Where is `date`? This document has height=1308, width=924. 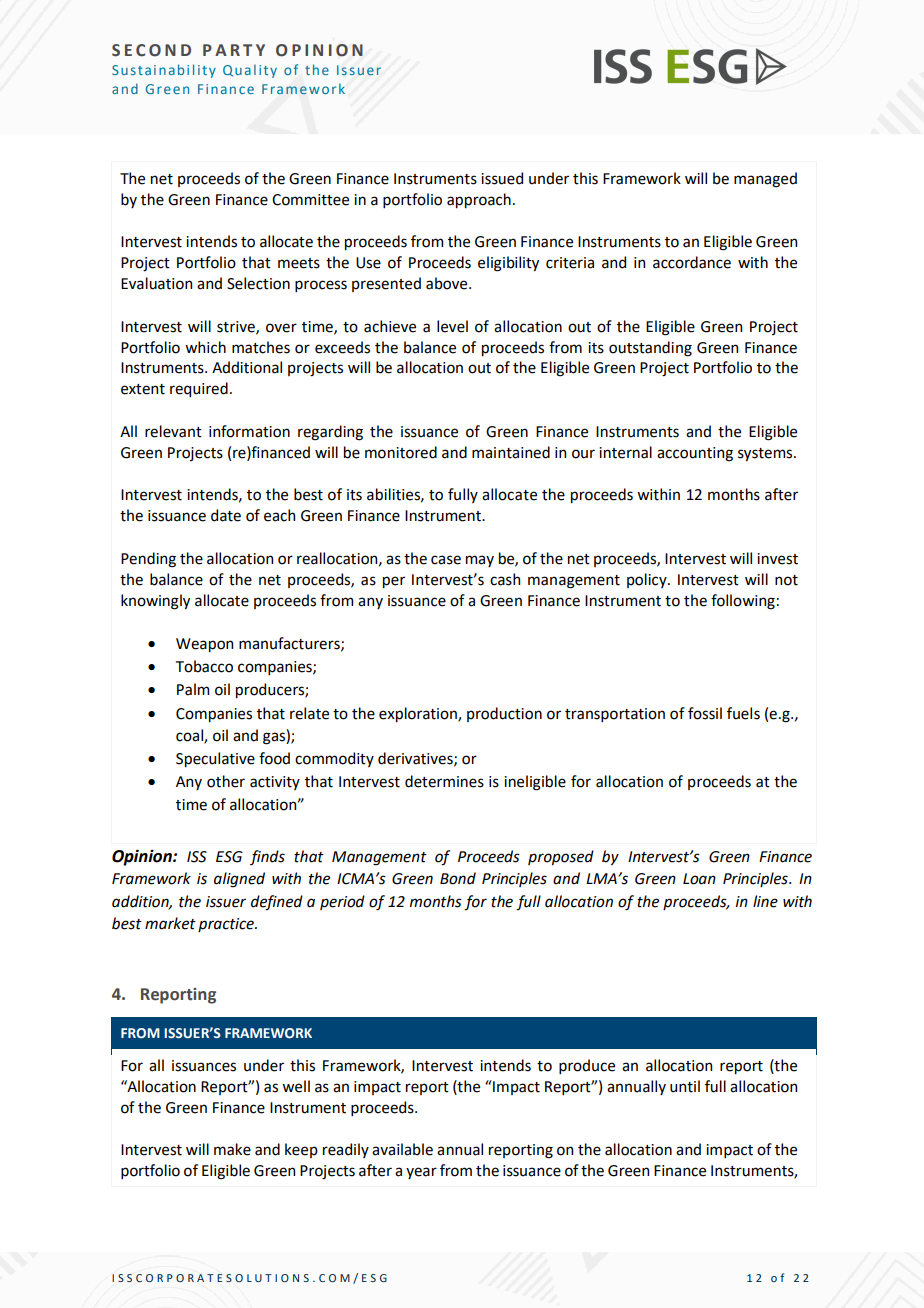
date is located at coordinates (226, 515).
